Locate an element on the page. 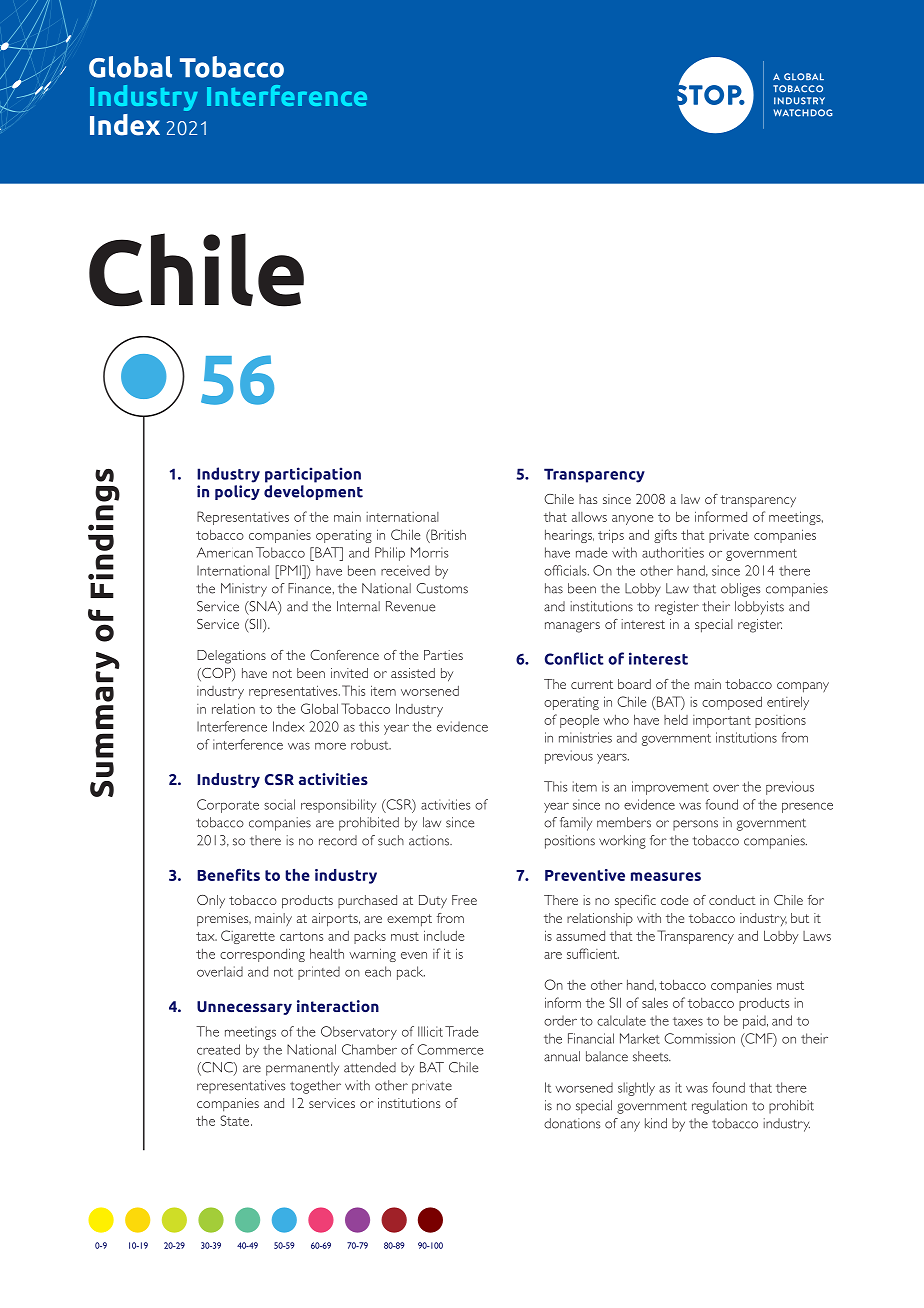  social is located at coordinates (279, 804).
